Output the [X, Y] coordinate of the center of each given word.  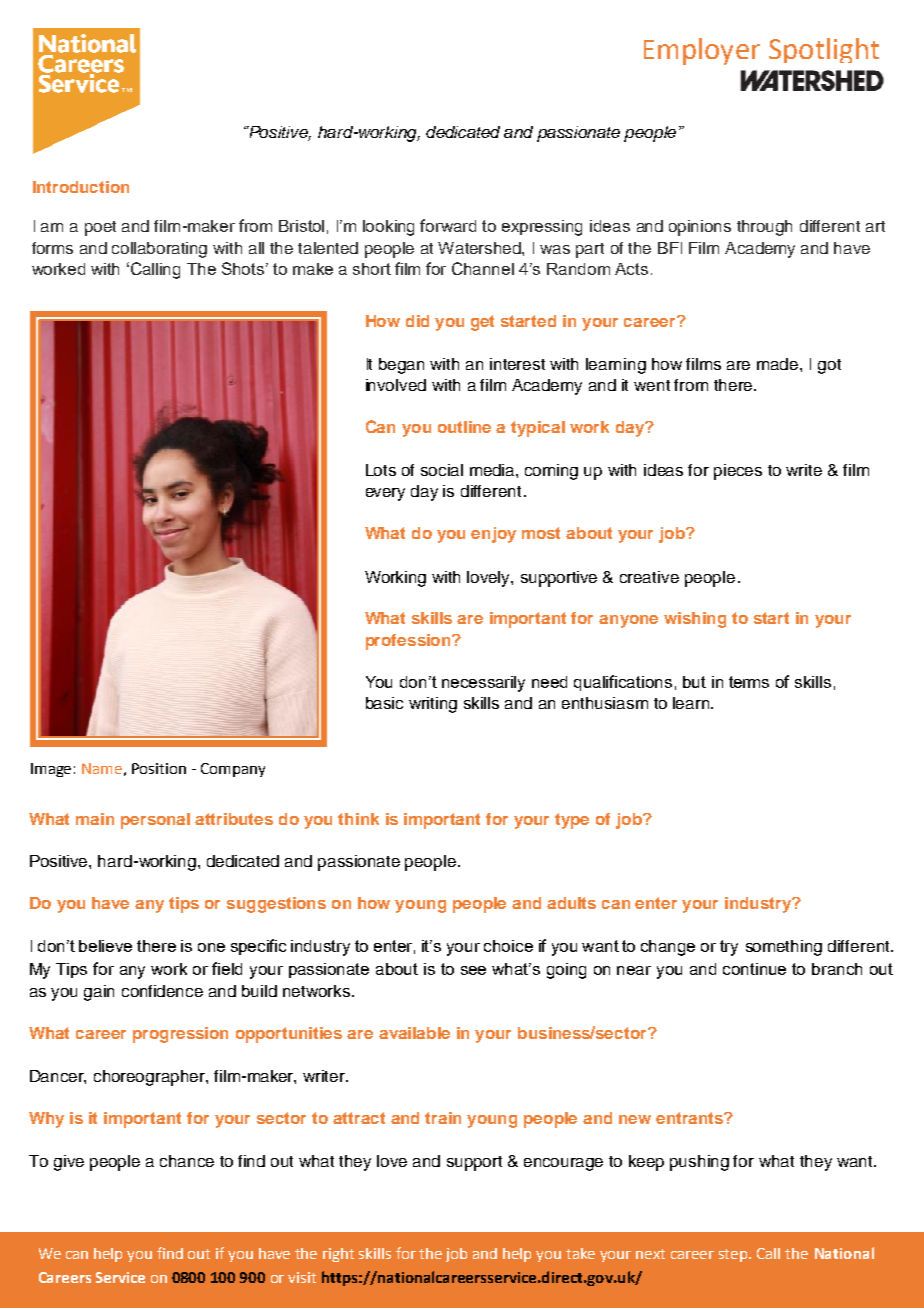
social [442, 470]
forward [448, 225]
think [358, 819]
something [784, 948]
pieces [738, 472]
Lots [381, 470]
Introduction [81, 187]
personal [155, 821]
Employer [702, 51]
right [338, 1255]
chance [187, 1161]
